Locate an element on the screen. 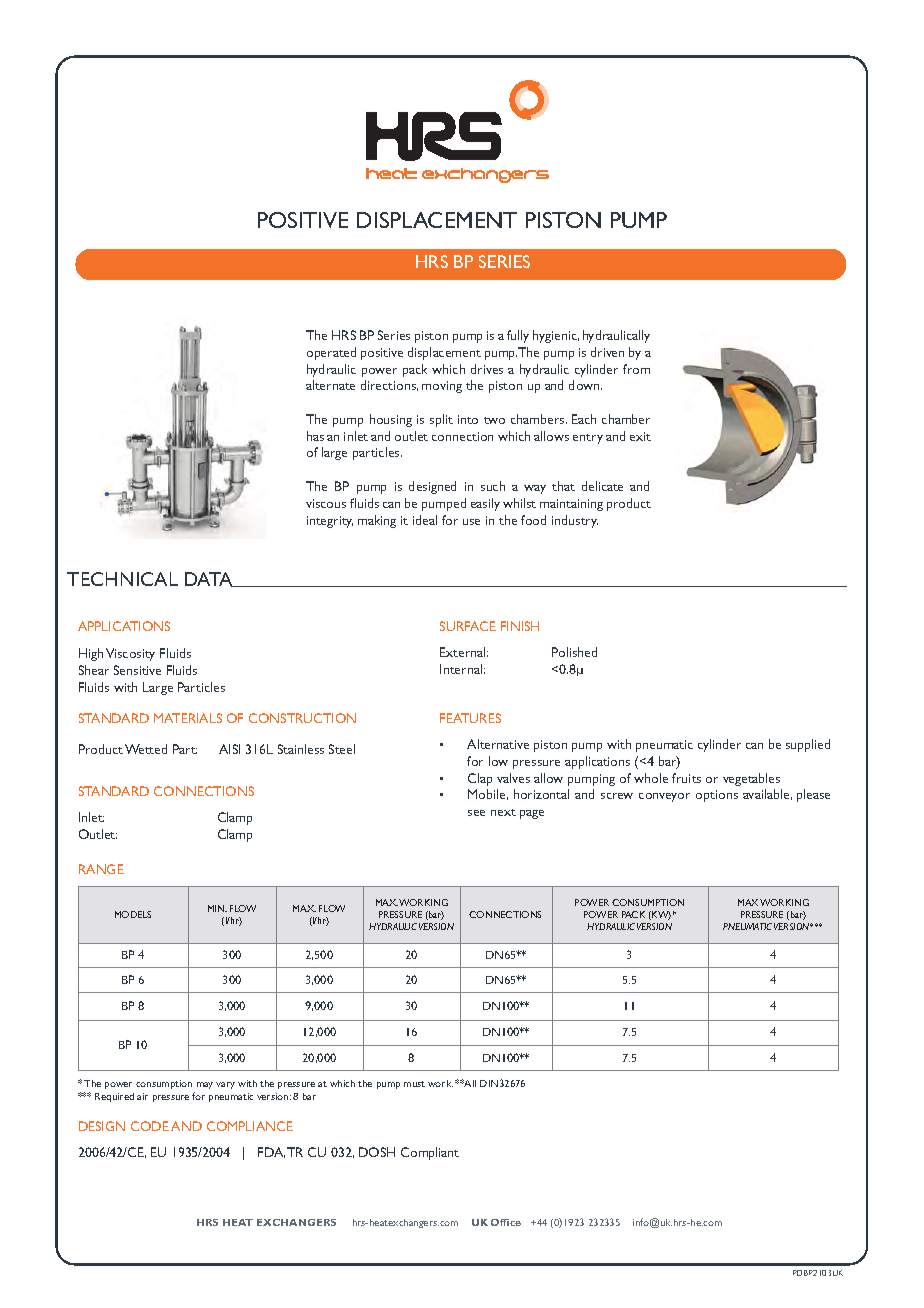 This screenshot has width=924, height=1308. drives is located at coordinates (487, 369).
